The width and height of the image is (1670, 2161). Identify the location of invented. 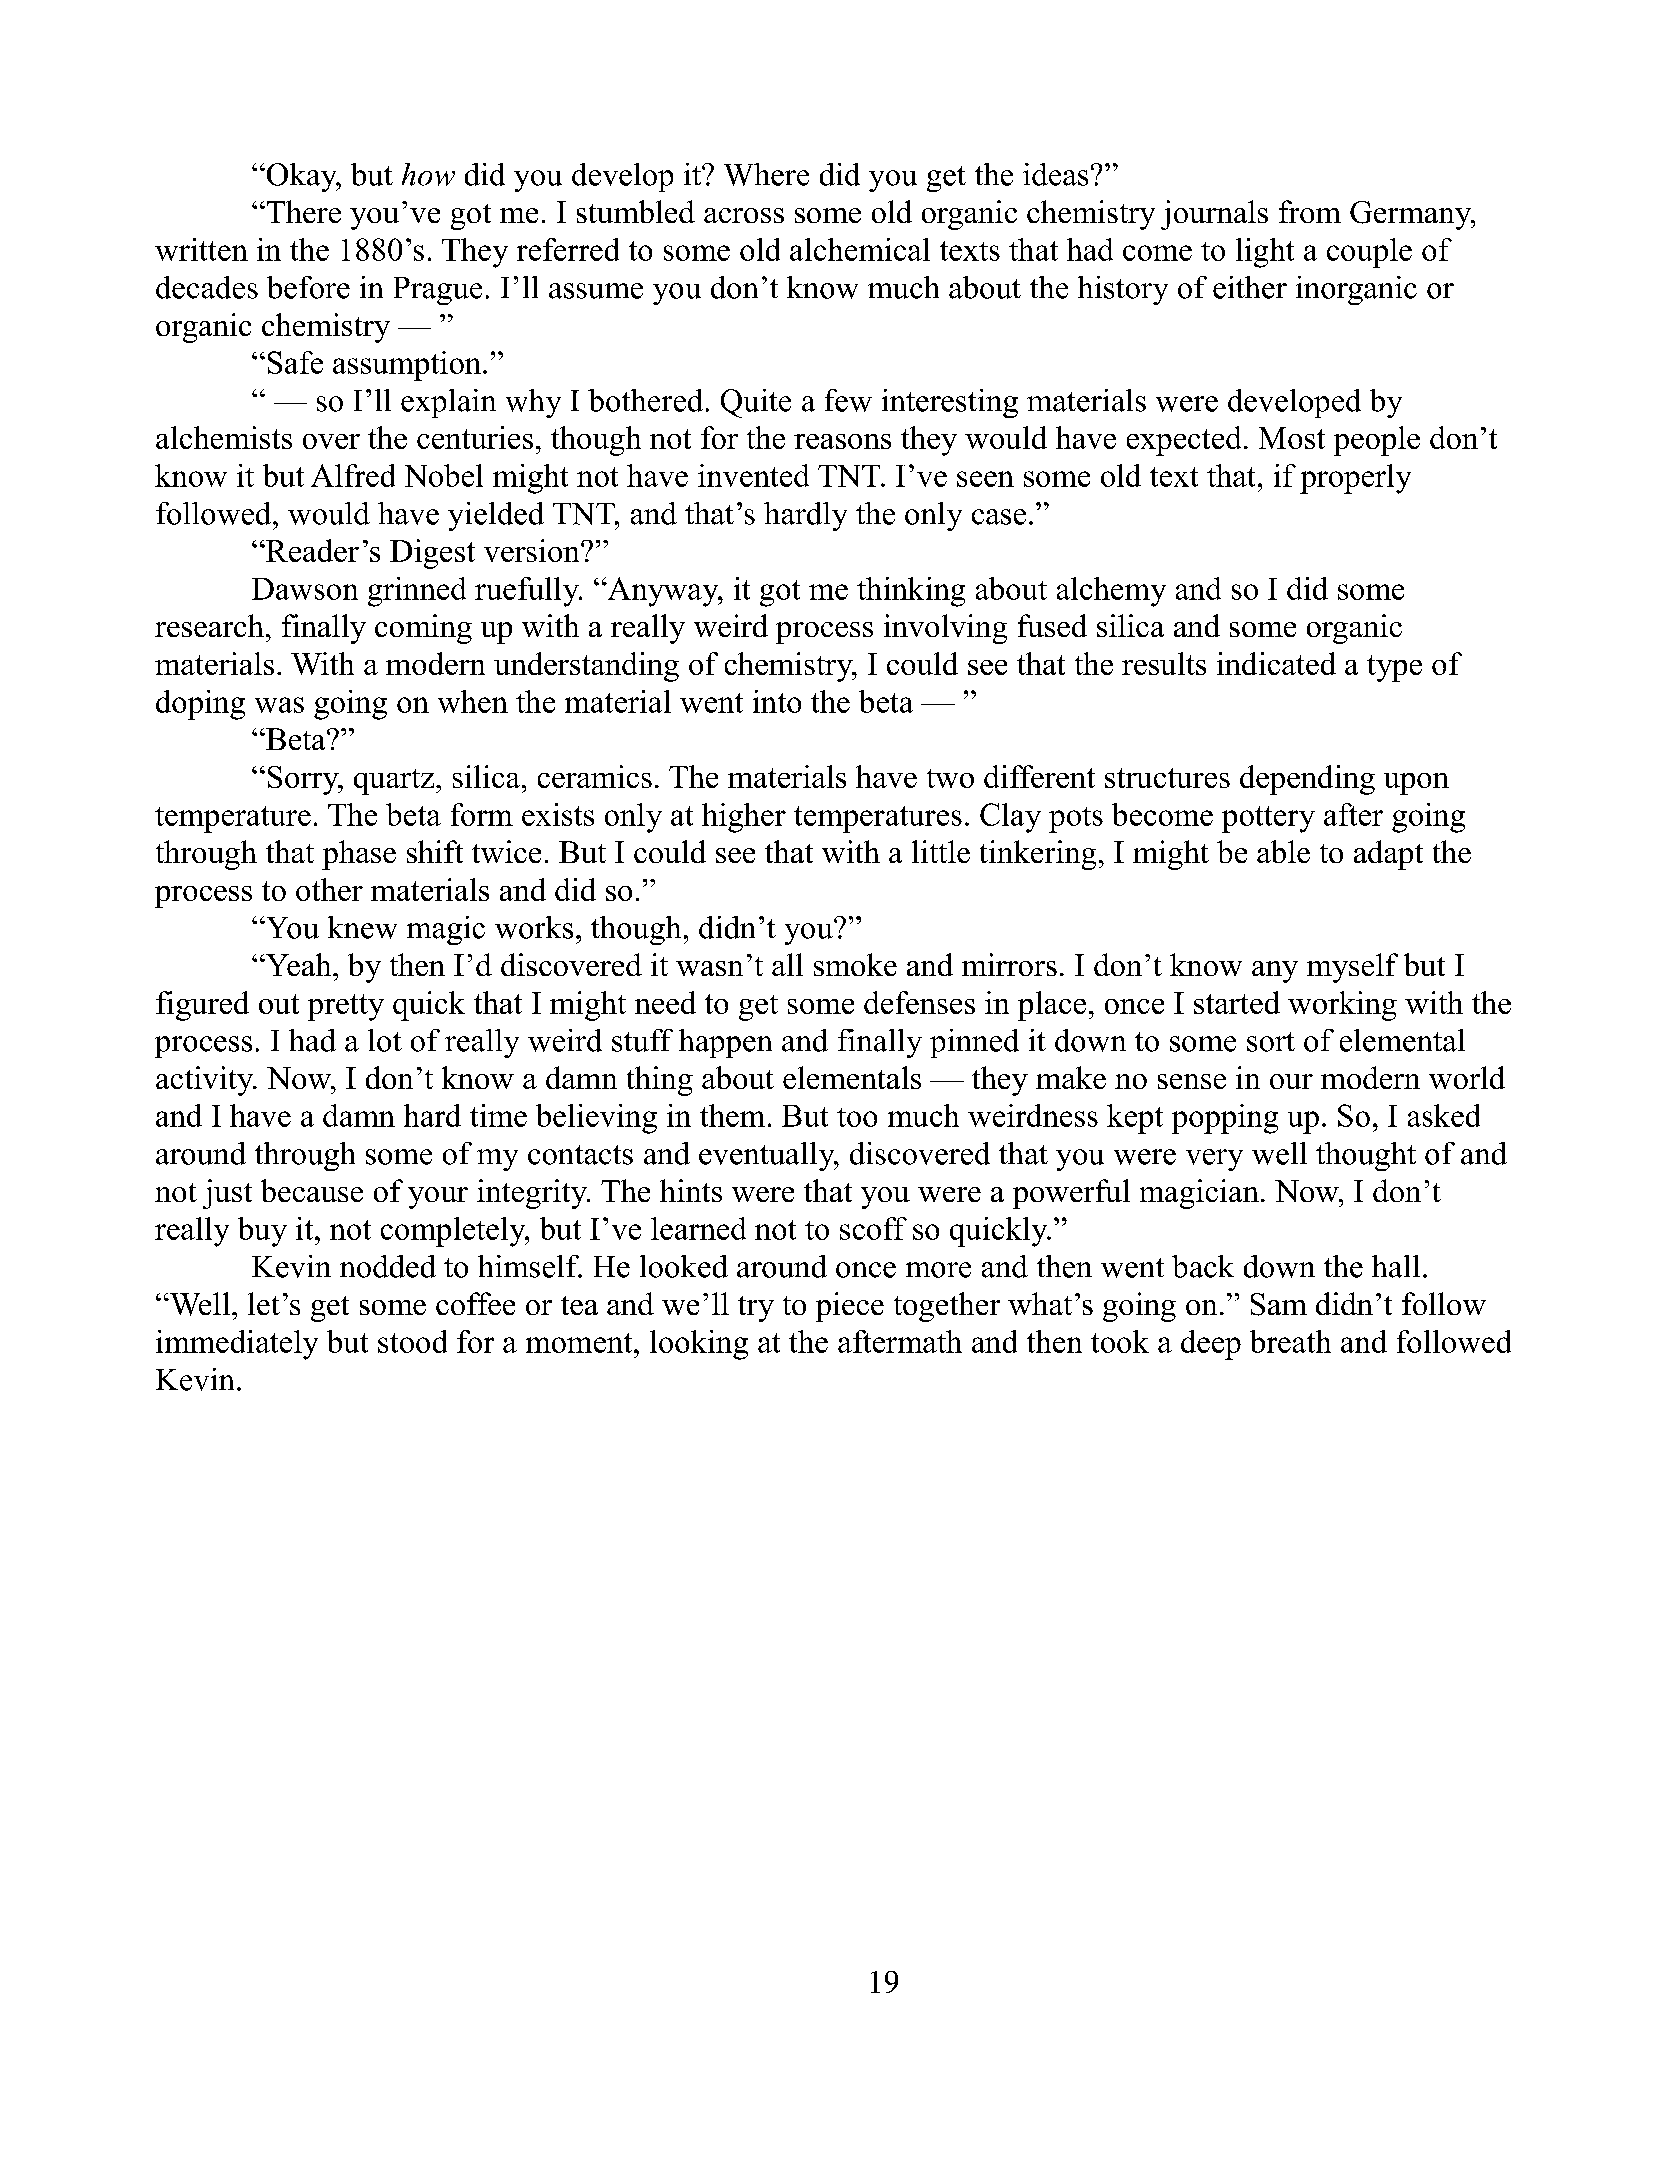
(753, 475).
